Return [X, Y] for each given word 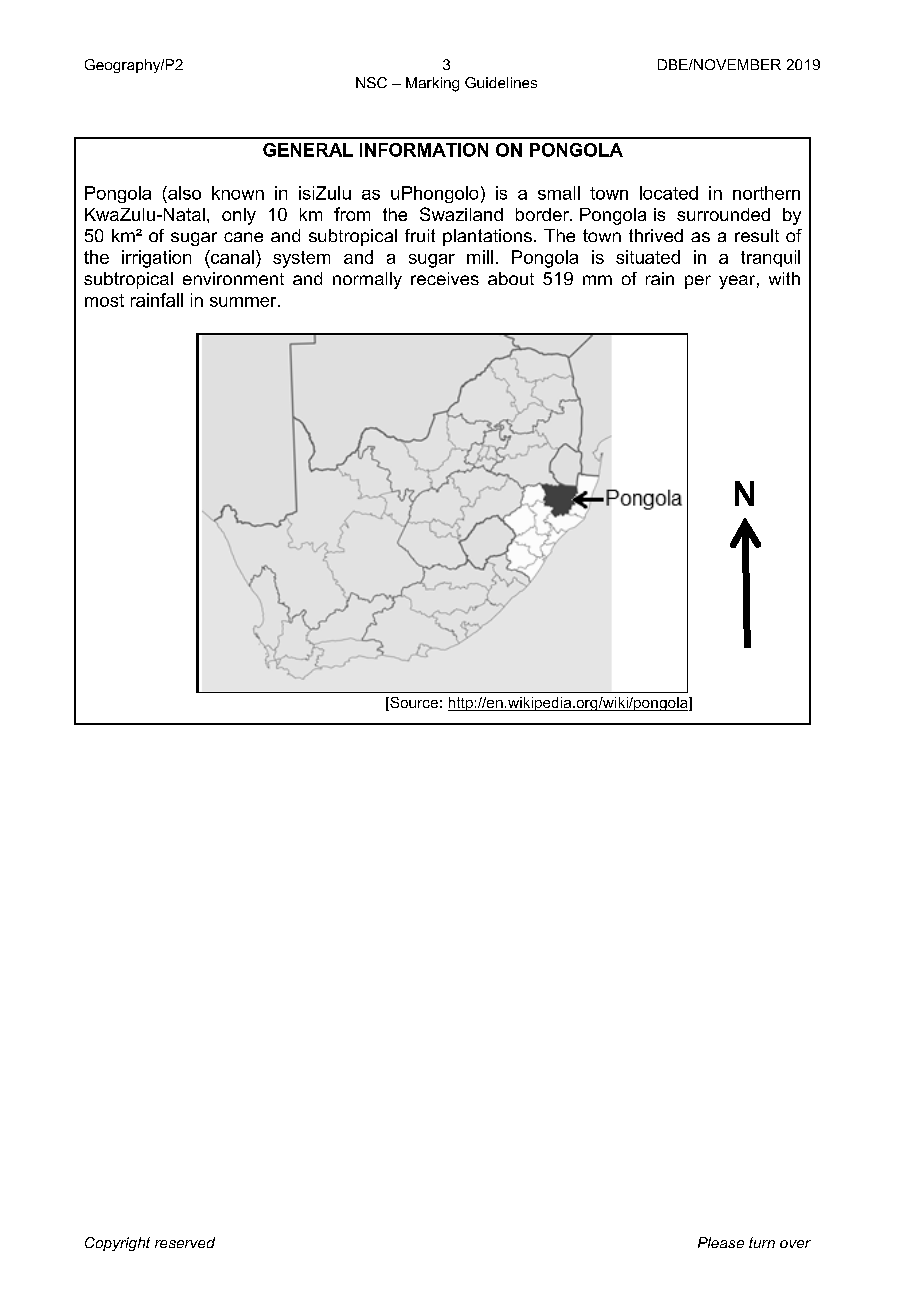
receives [445, 278]
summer [244, 302]
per [698, 282]
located [669, 193]
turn [762, 1242]
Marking [432, 84]
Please [721, 1242]
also [183, 193]
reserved [185, 1242]
